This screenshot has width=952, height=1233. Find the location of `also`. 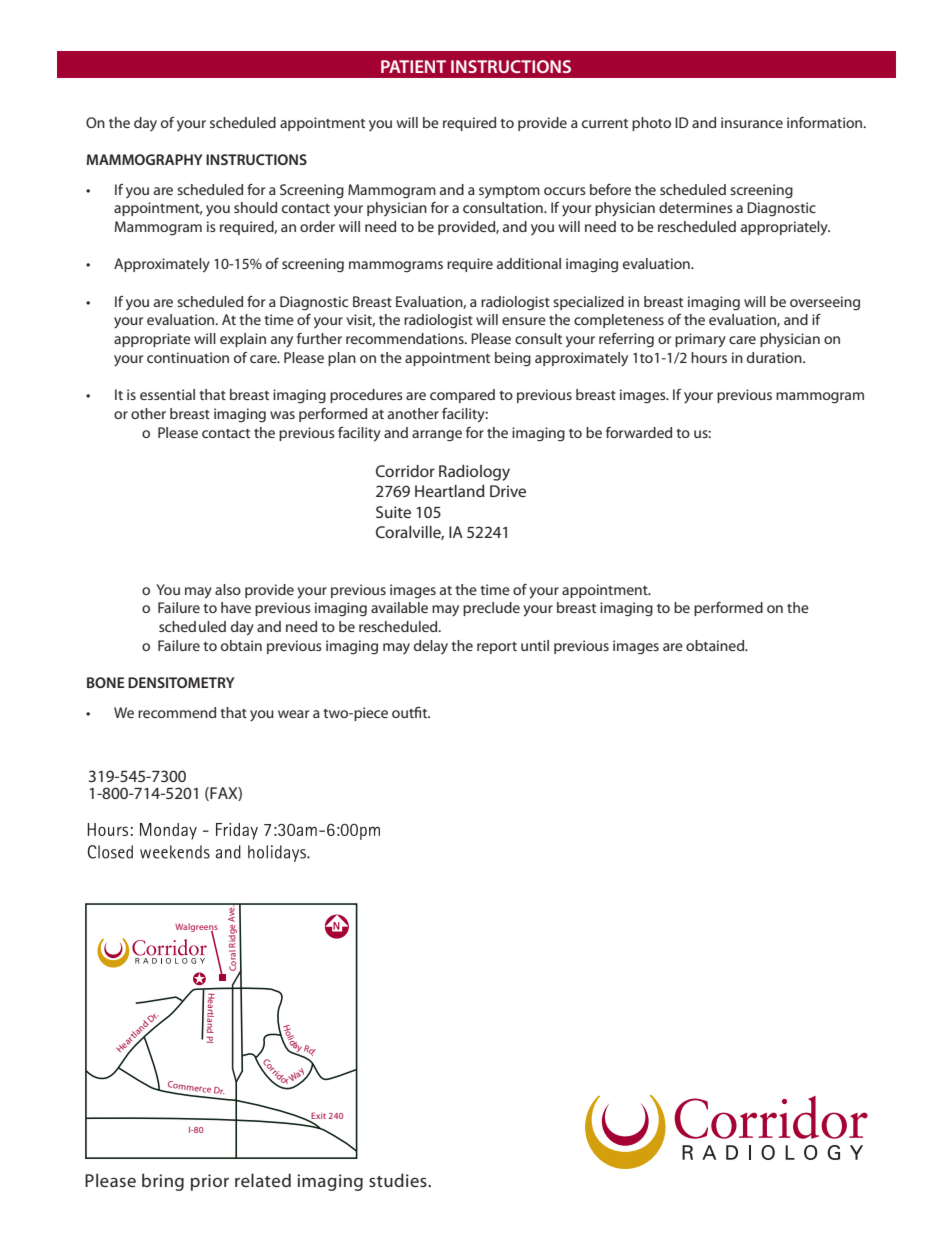

also is located at coordinates (228, 589).
